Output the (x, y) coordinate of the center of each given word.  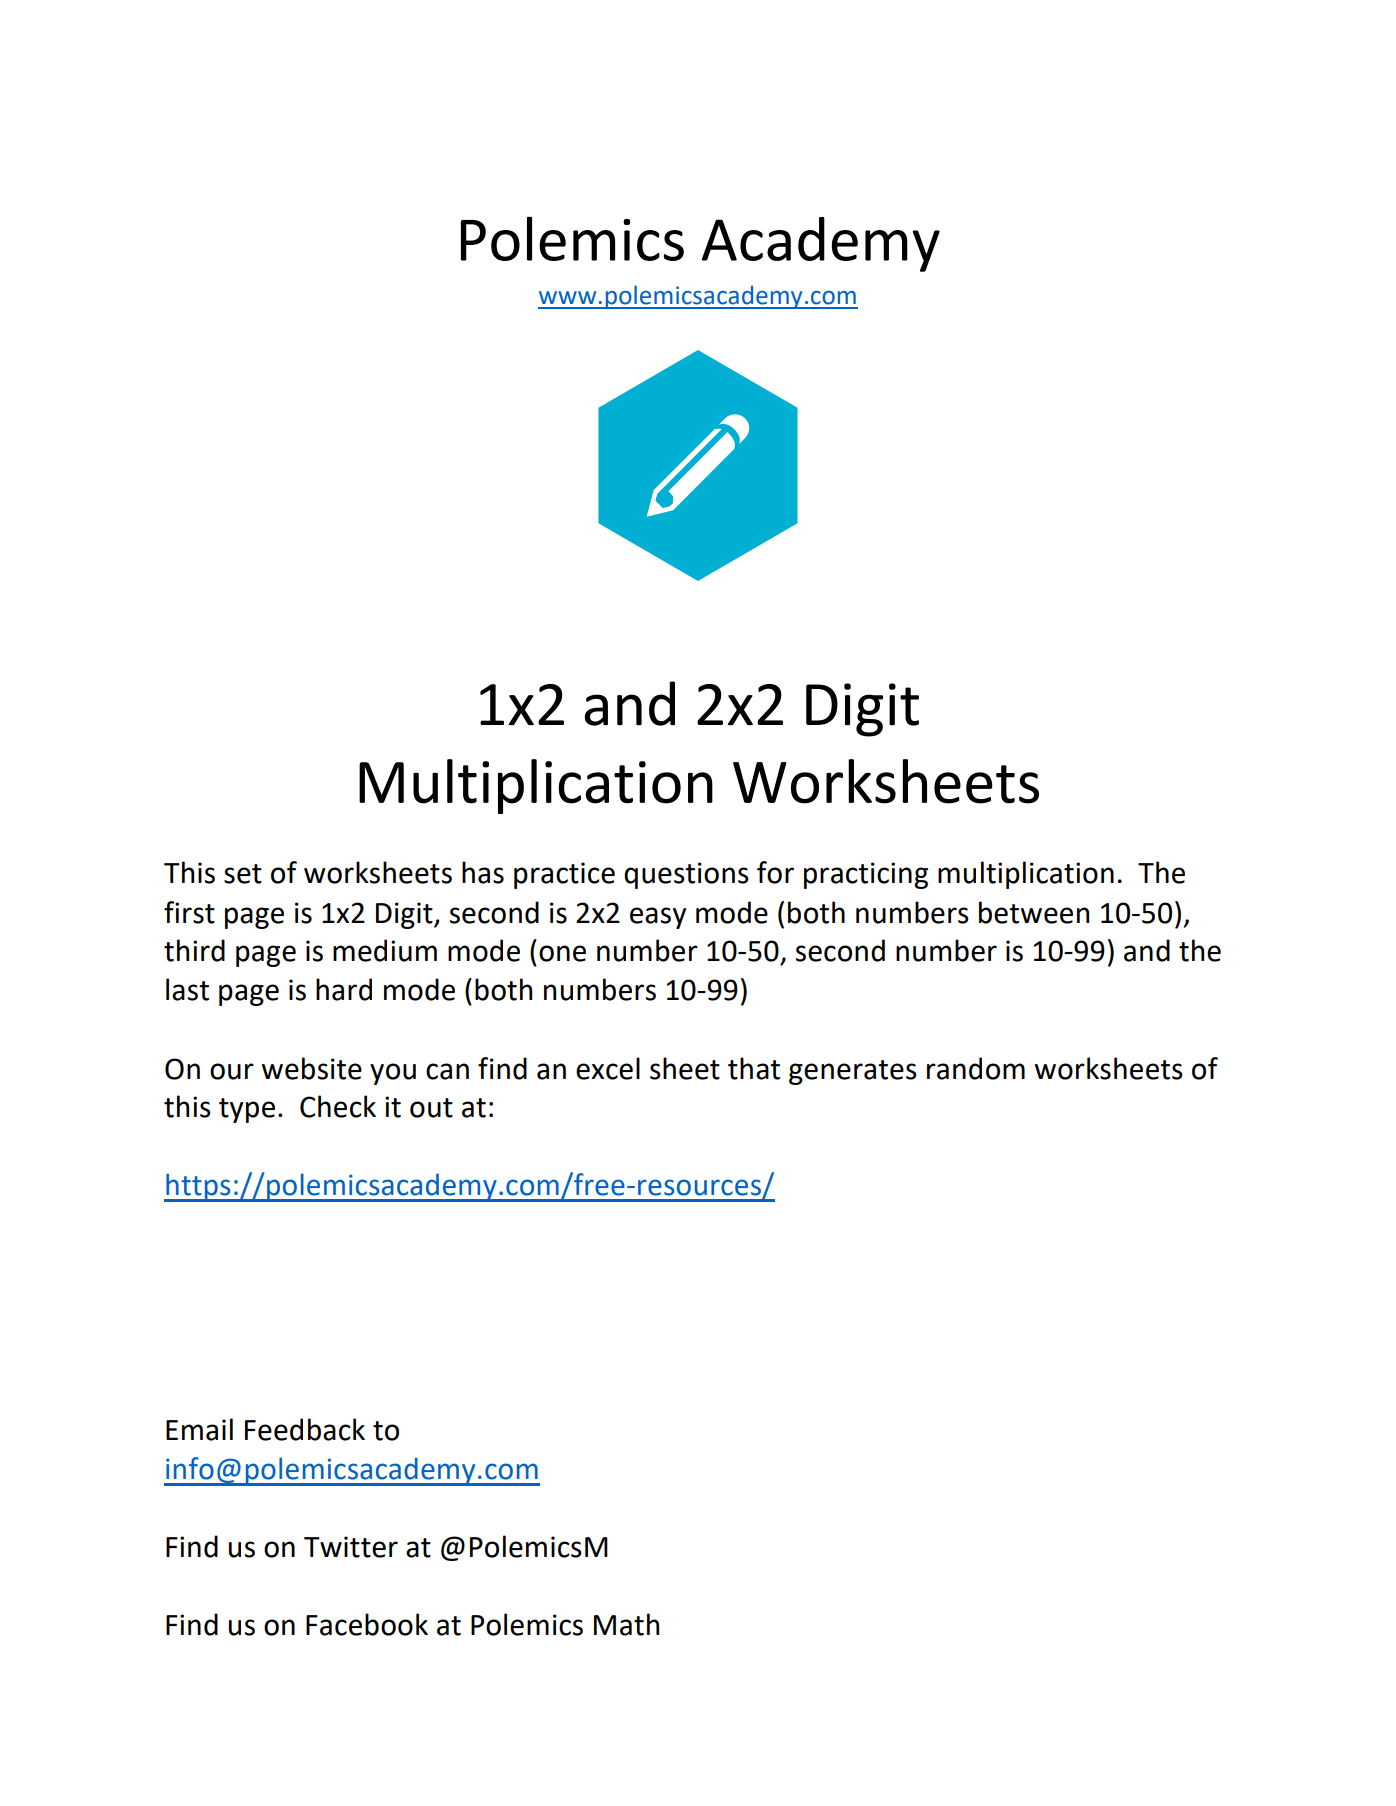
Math (626, 1624)
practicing (866, 875)
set (243, 874)
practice (564, 875)
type (247, 1110)
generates (853, 1072)
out (431, 1108)
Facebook (367, 1624)
